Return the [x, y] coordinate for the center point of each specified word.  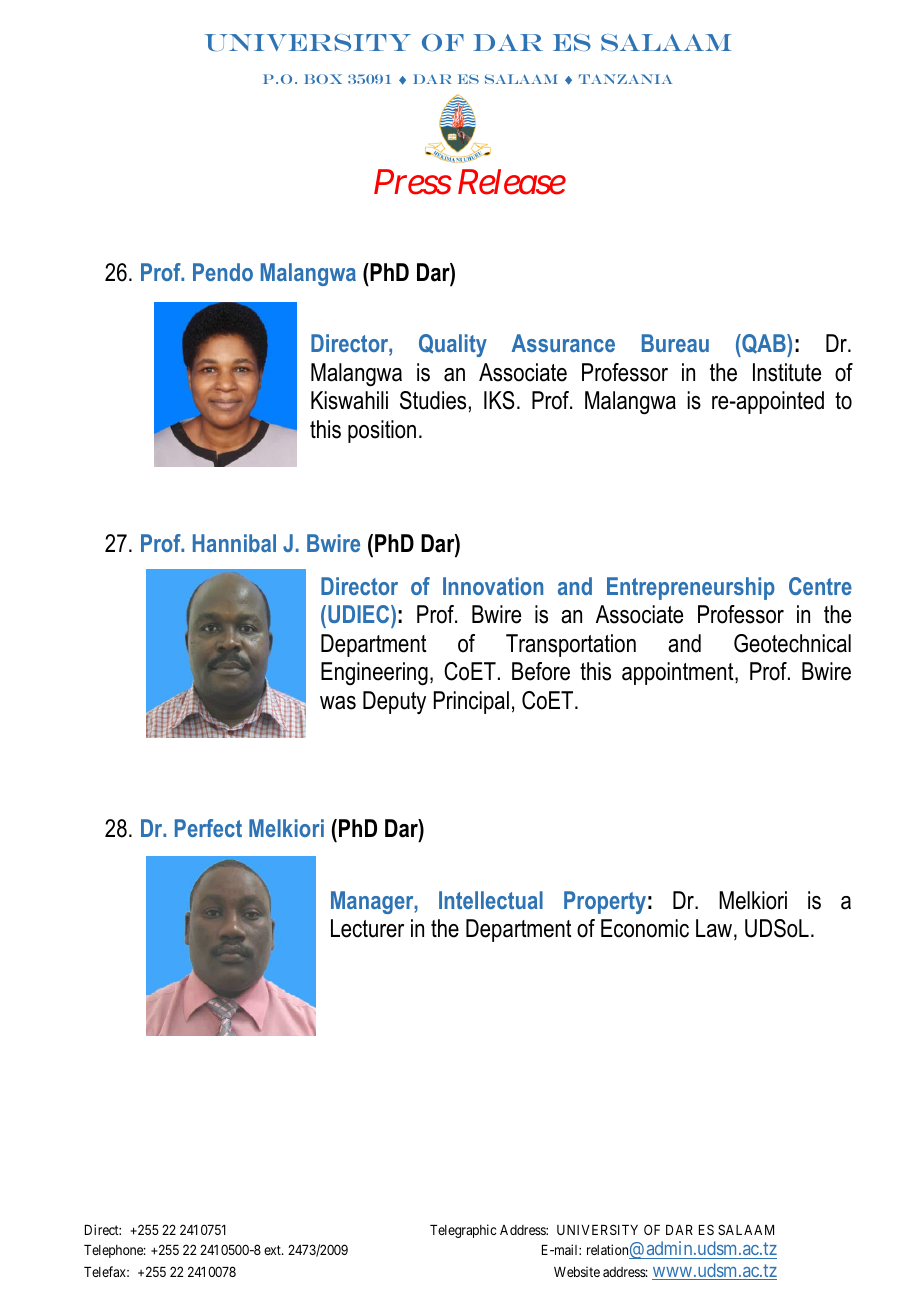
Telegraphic [463, 1231]
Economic [645, 928]
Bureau [675, 343]
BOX [323, 79]
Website [577, 1271]
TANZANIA [625, 79]
